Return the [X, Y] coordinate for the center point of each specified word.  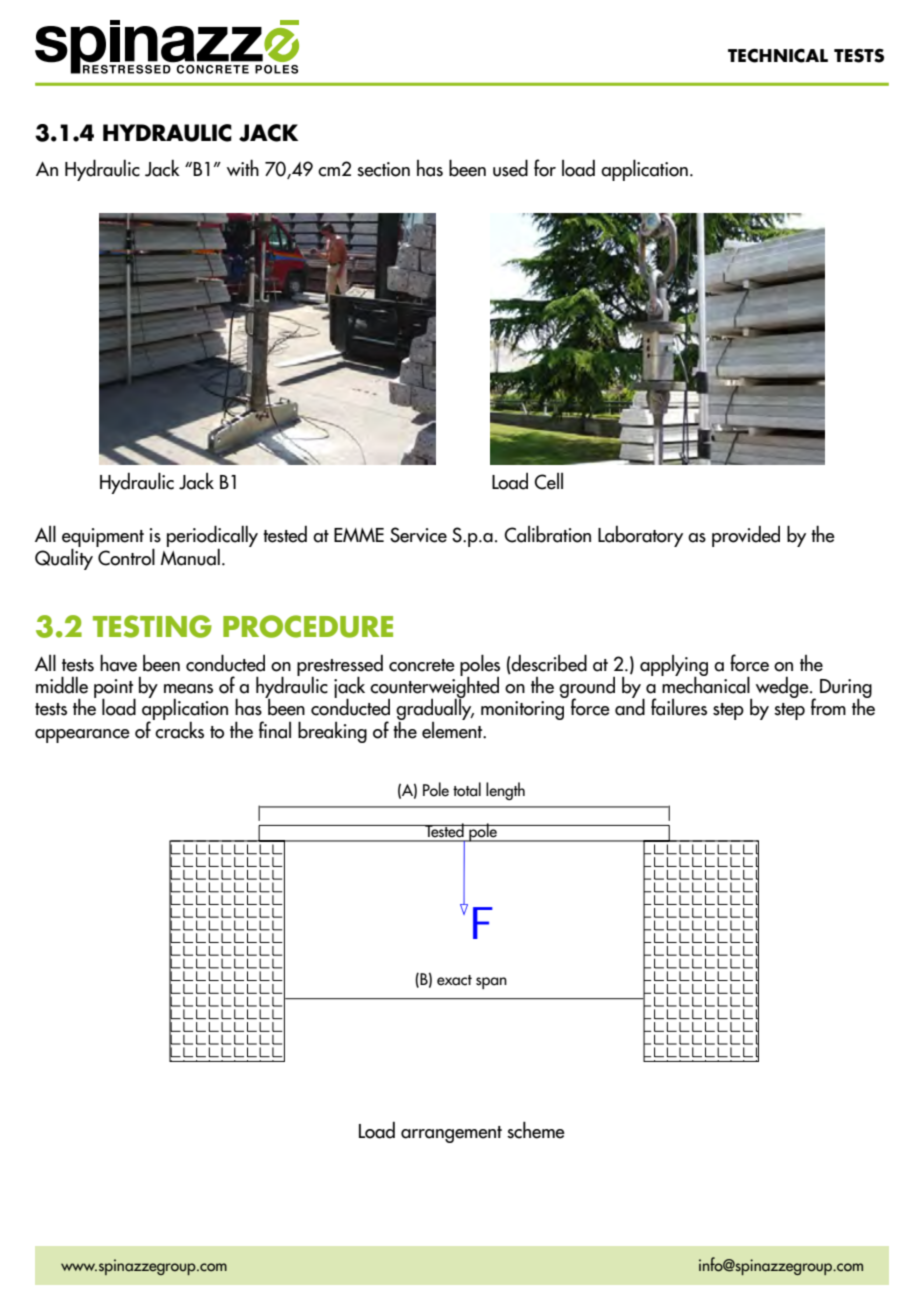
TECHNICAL [778, 55]
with [243, 167]
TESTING [152, 626]
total [467, 789]
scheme [536, 1130]
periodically [212, 537]
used [510, 168]
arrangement [451, 1134]
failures [679, 707]
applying [674, 666]
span [491, 983]
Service [418, 535]
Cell [548, 481]
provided [746, 536]
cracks [179, 729]
